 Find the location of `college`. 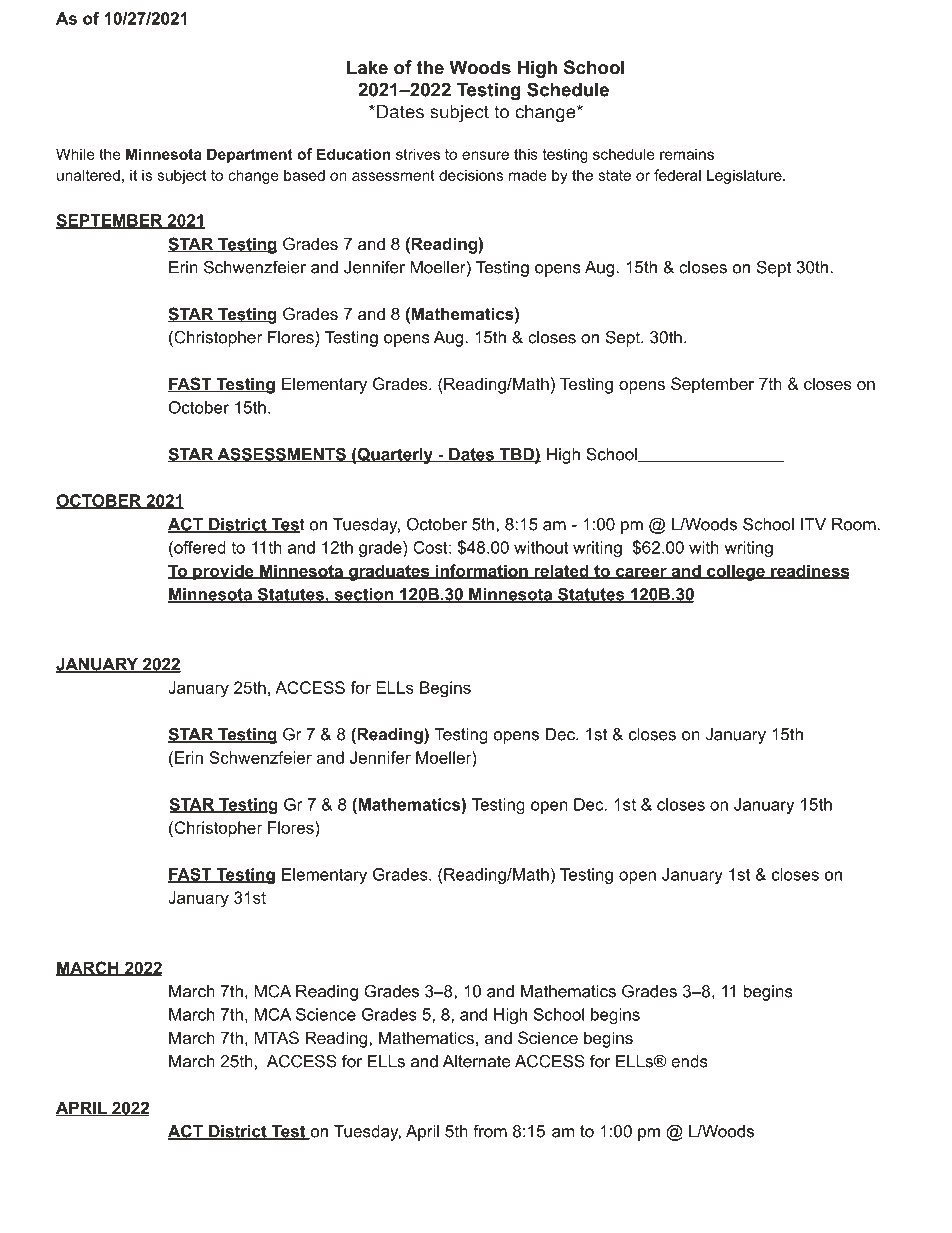

college is located at coordinates (736, 572).
